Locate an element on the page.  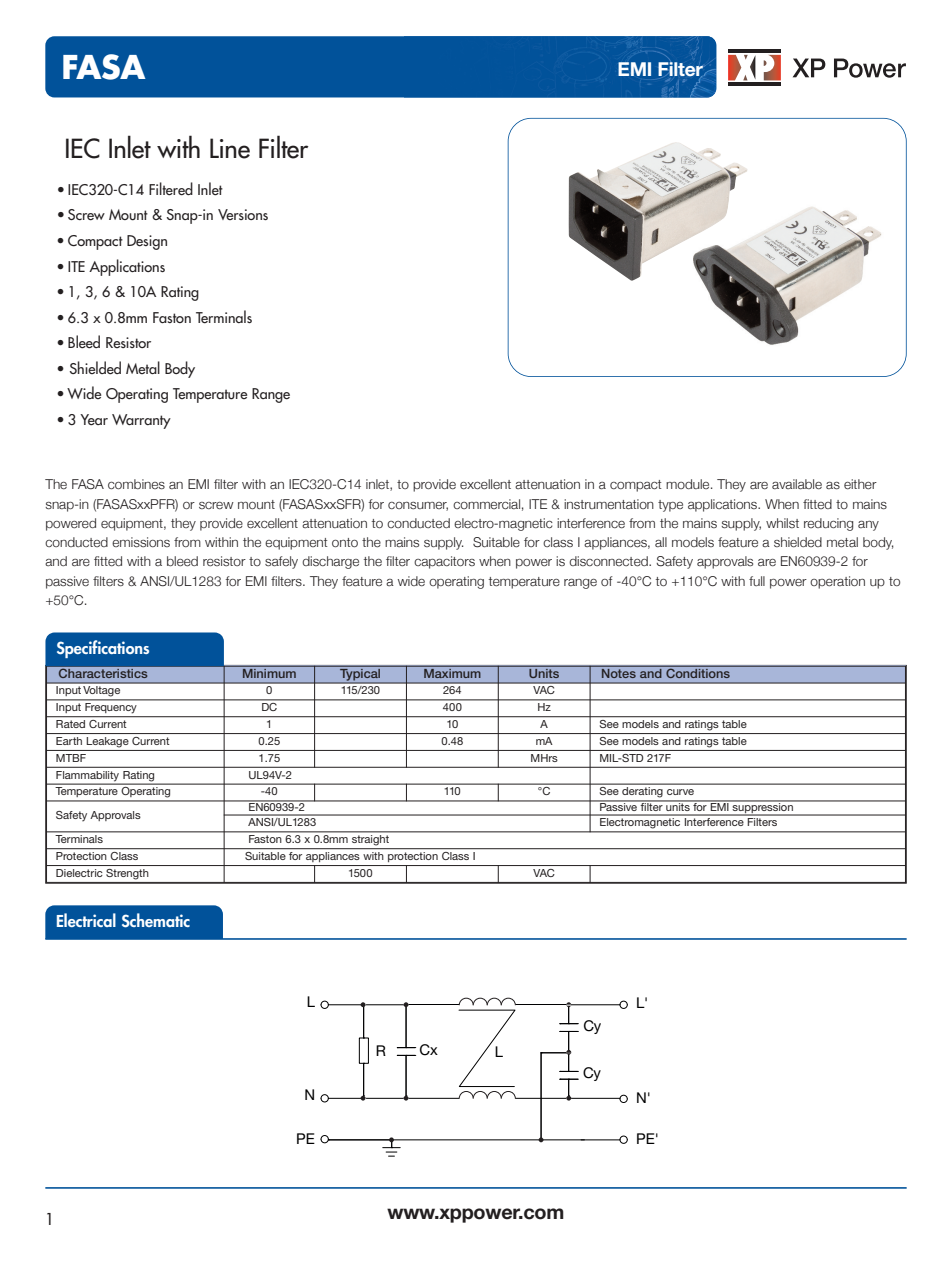
Line is located at coordinates (230, 148).
